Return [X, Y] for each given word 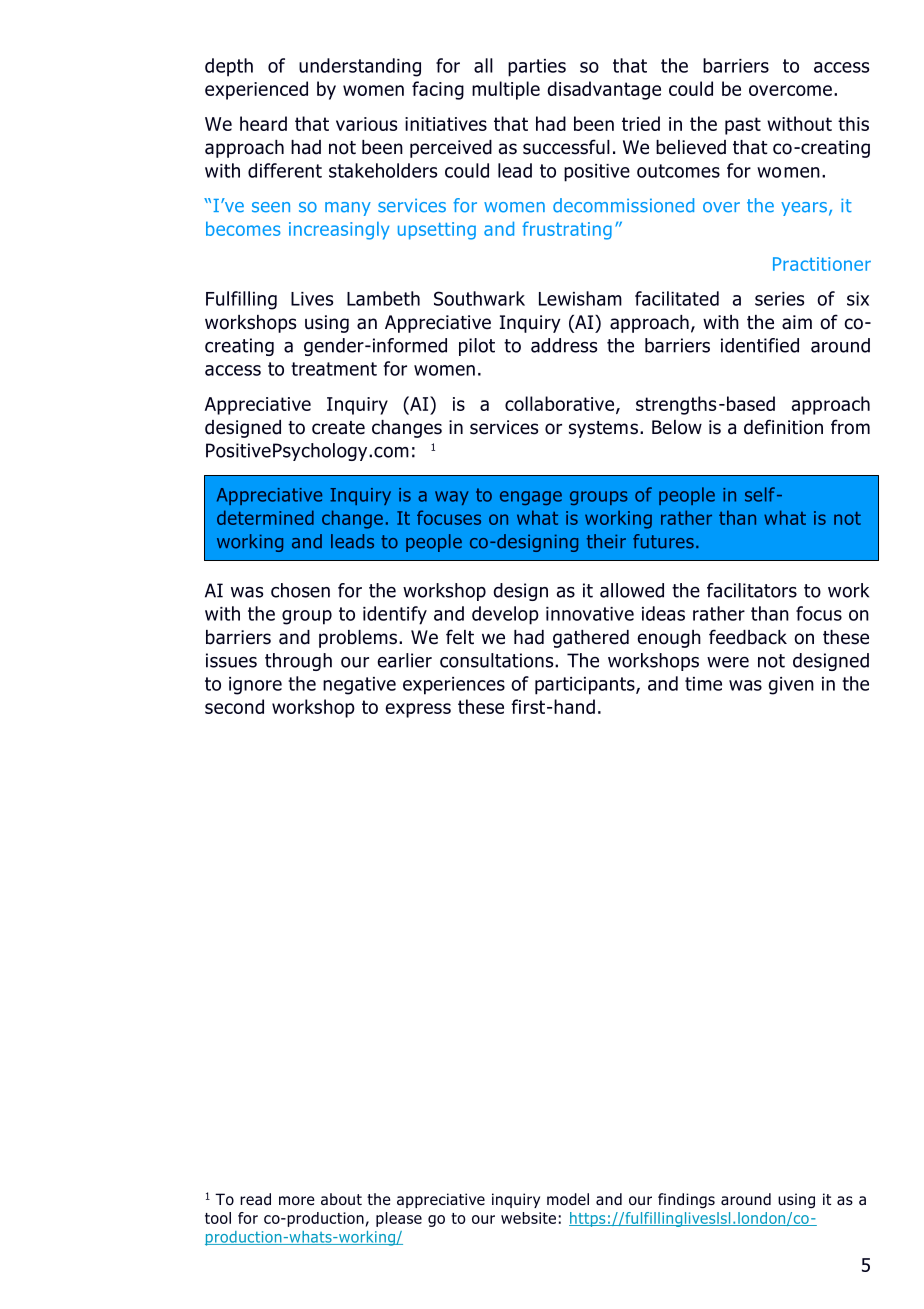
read [255, 1199]
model [568, 1199]
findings [686, 1200]
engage [531, 498]
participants [586, 686]
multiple [506, 90]
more [297, 1201]
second [234, 706]
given [791, 686]
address [564, 345]
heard [263, 123]
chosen [300, 590]
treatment [334, 369]
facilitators [752, 590]
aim [797, 322]
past [743, 126]
